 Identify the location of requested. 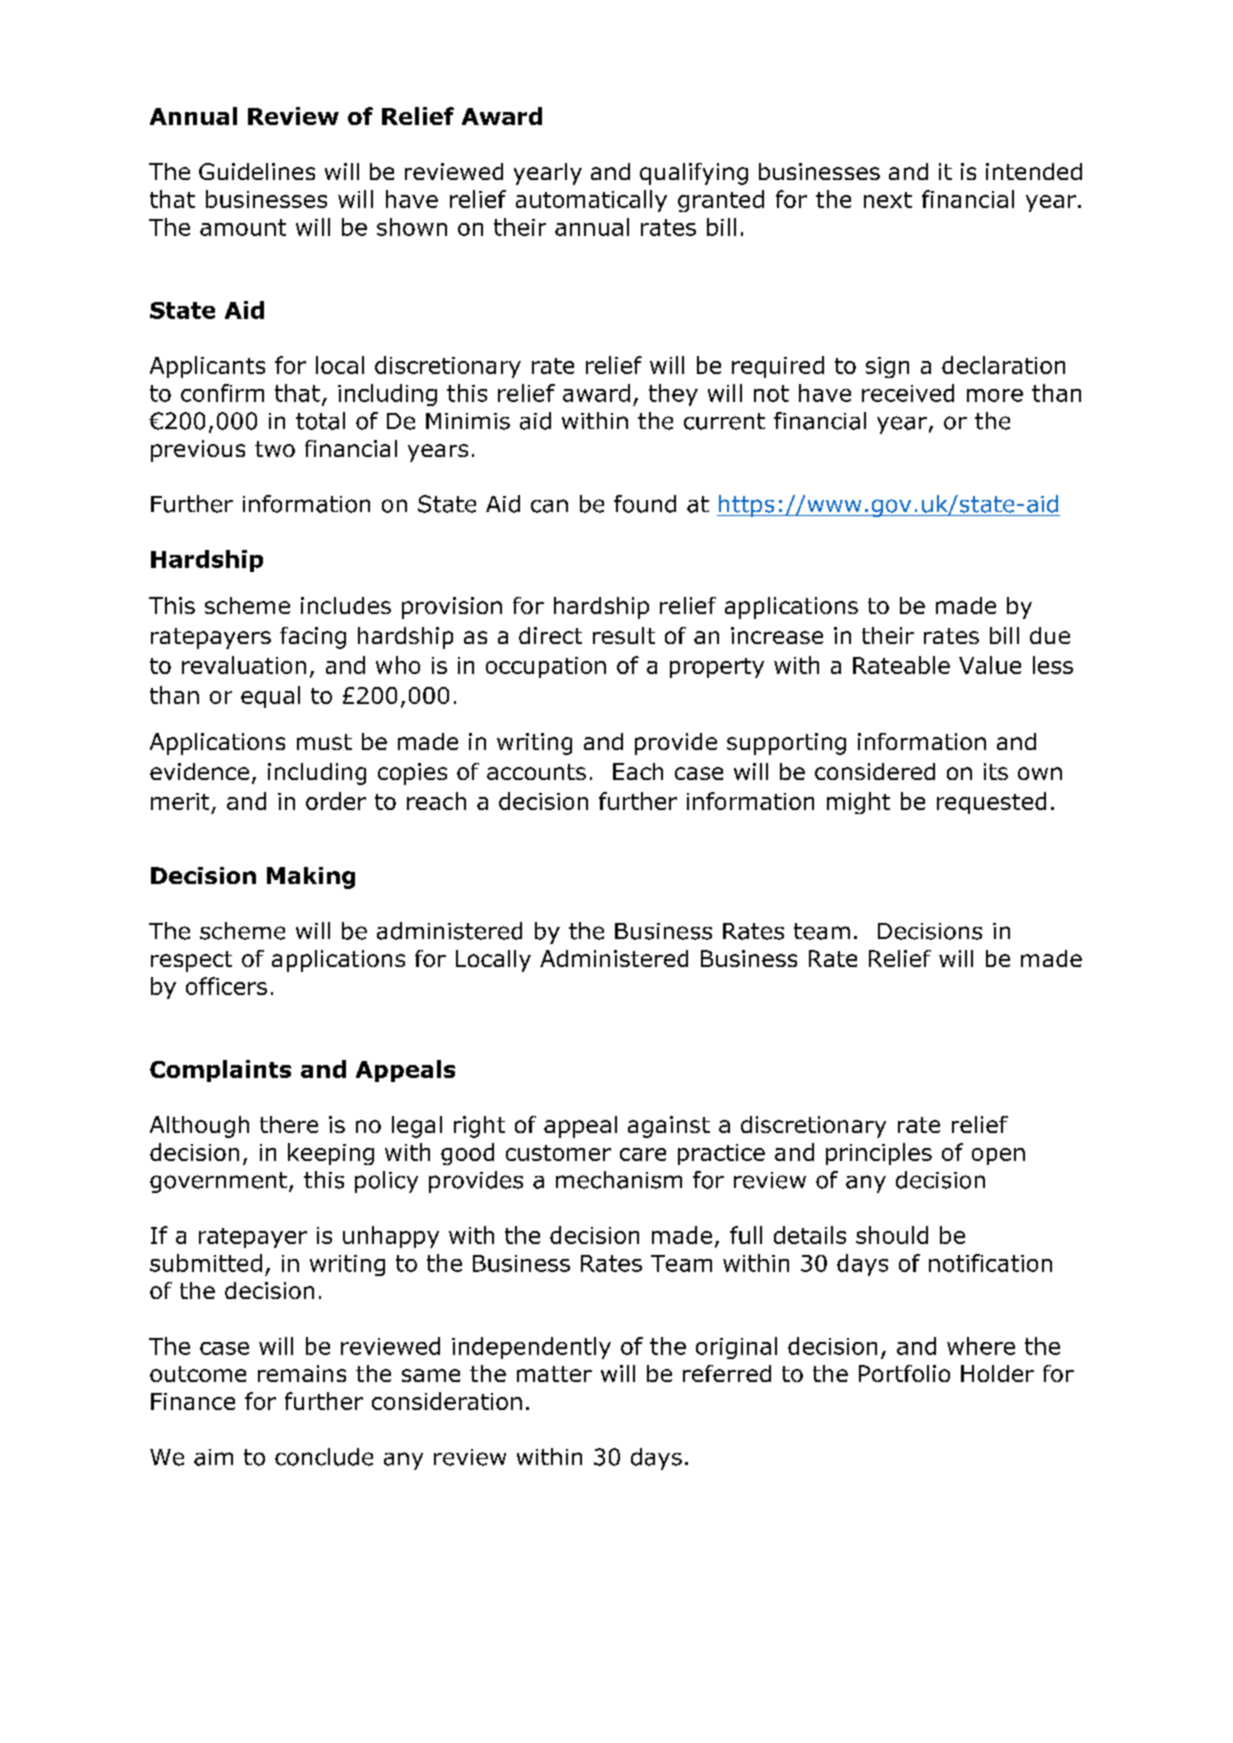
(991, 803).
